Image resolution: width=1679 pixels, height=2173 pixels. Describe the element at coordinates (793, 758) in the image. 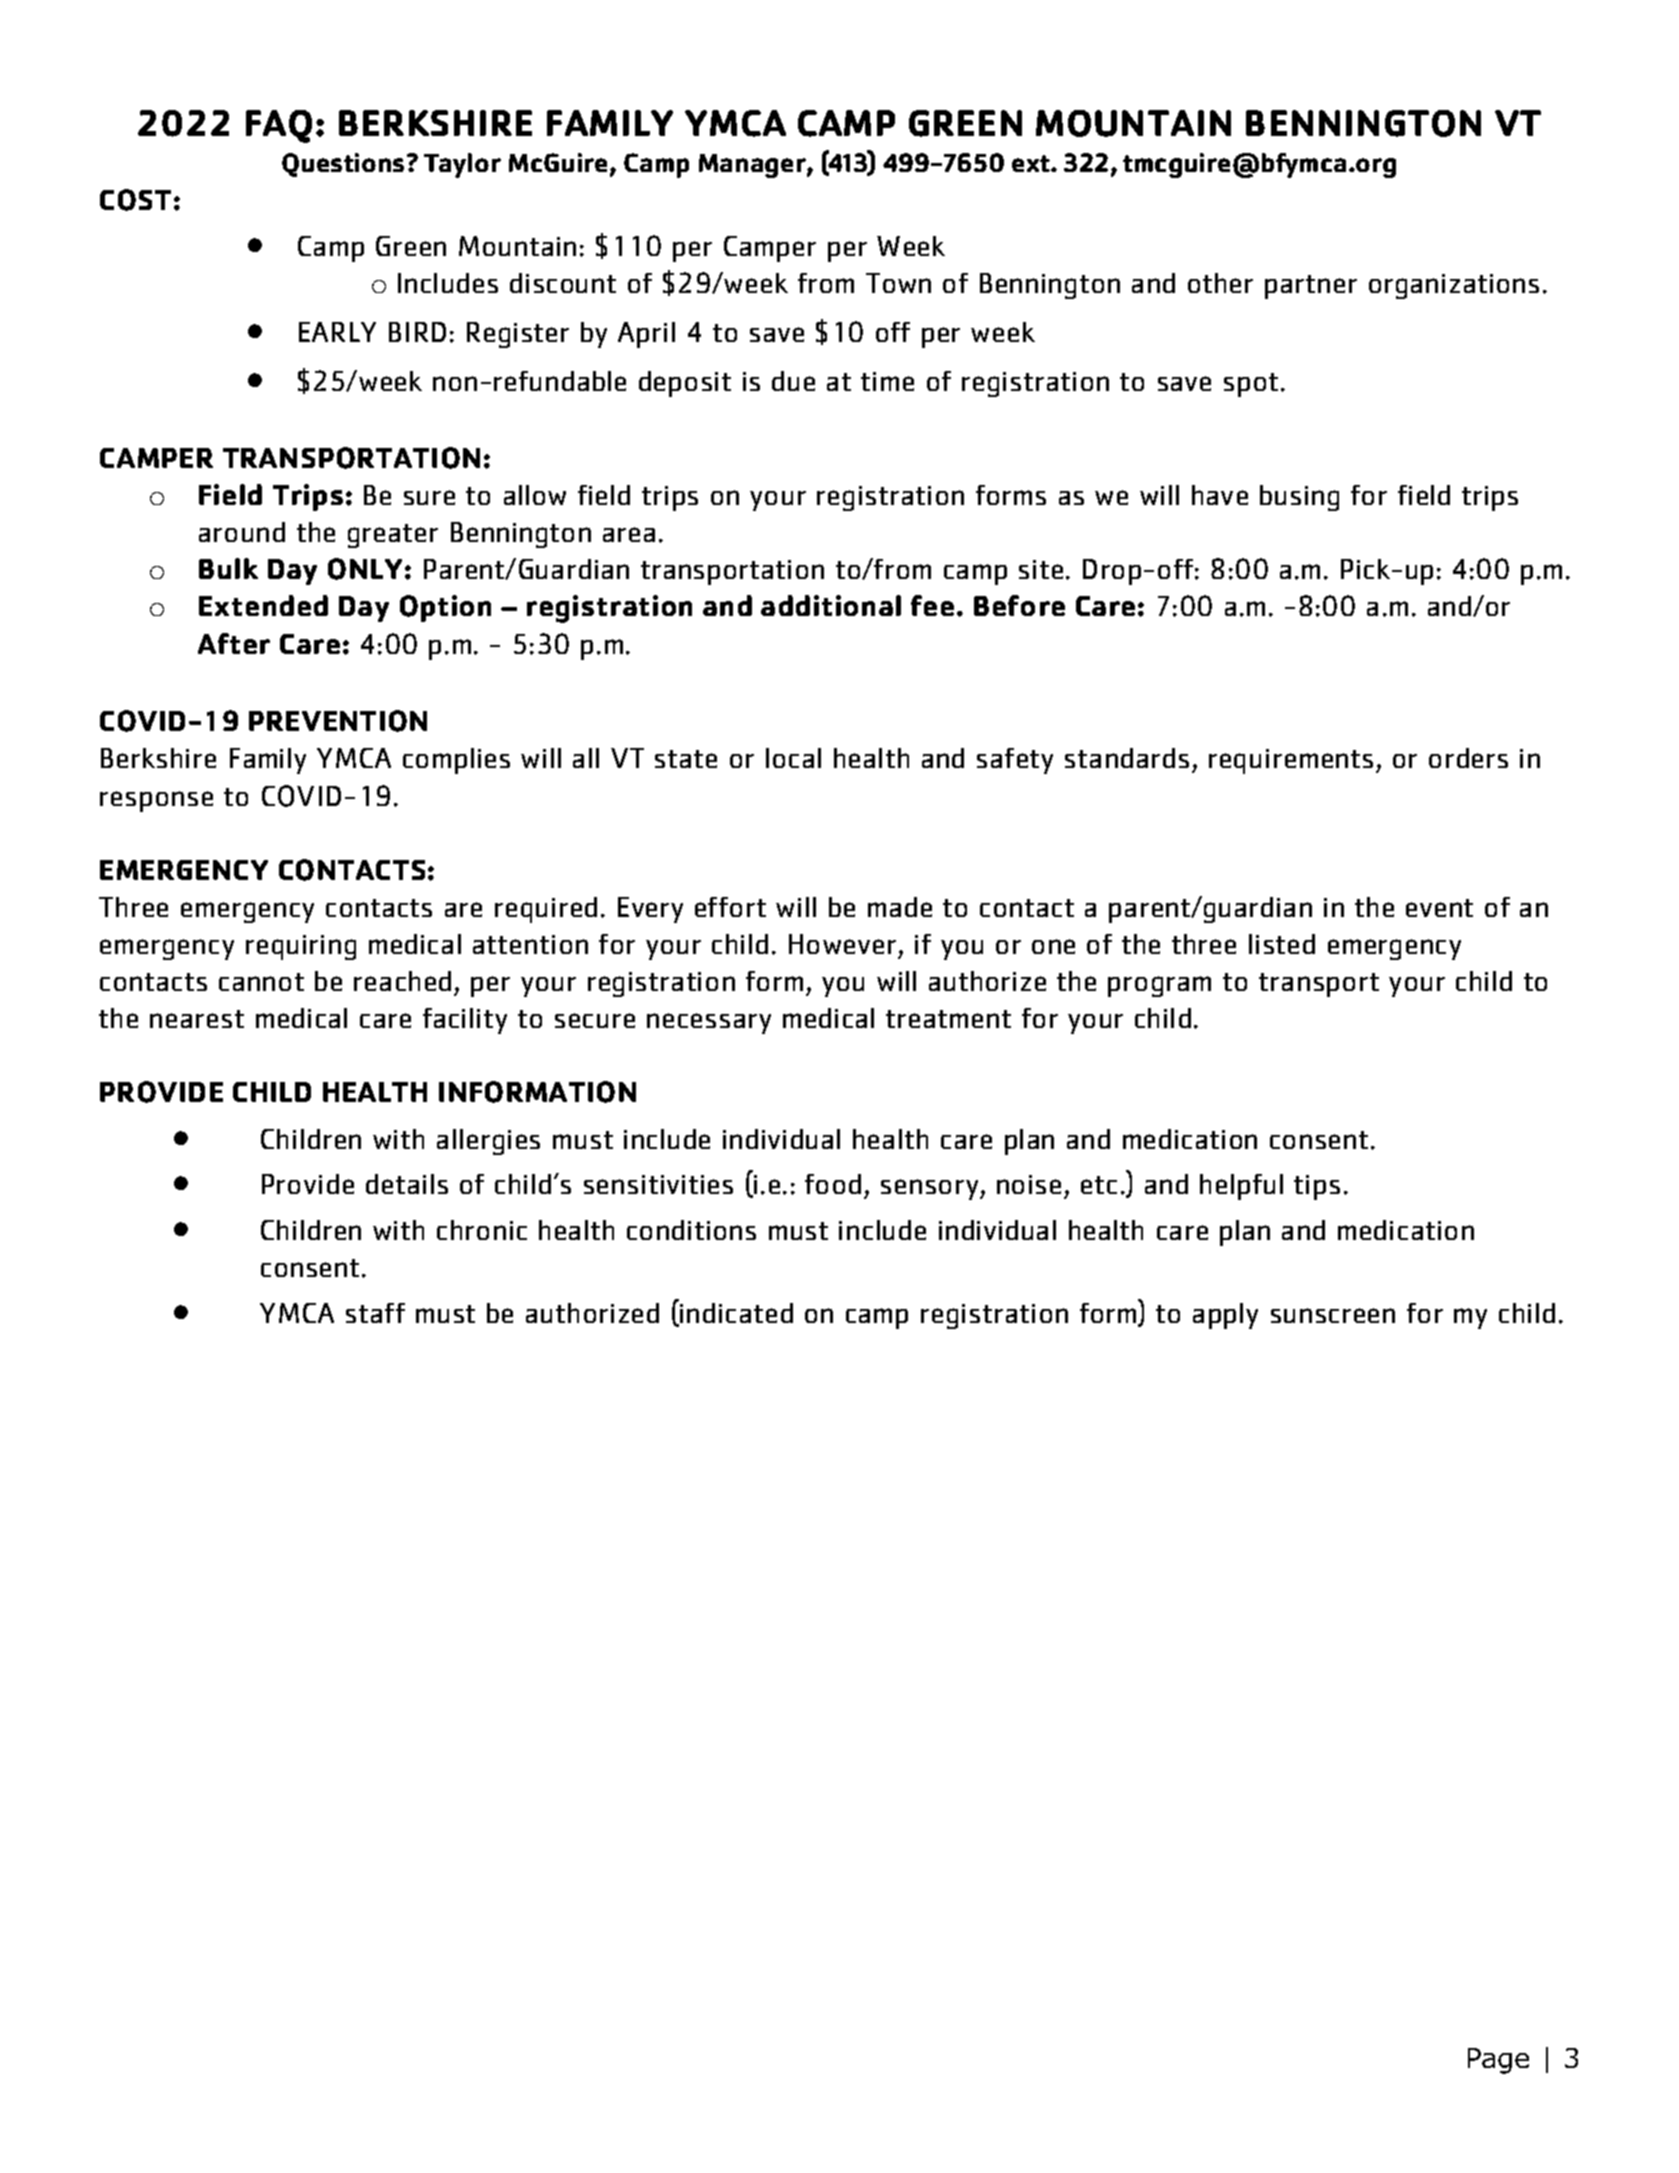

I see `local` at that location.
